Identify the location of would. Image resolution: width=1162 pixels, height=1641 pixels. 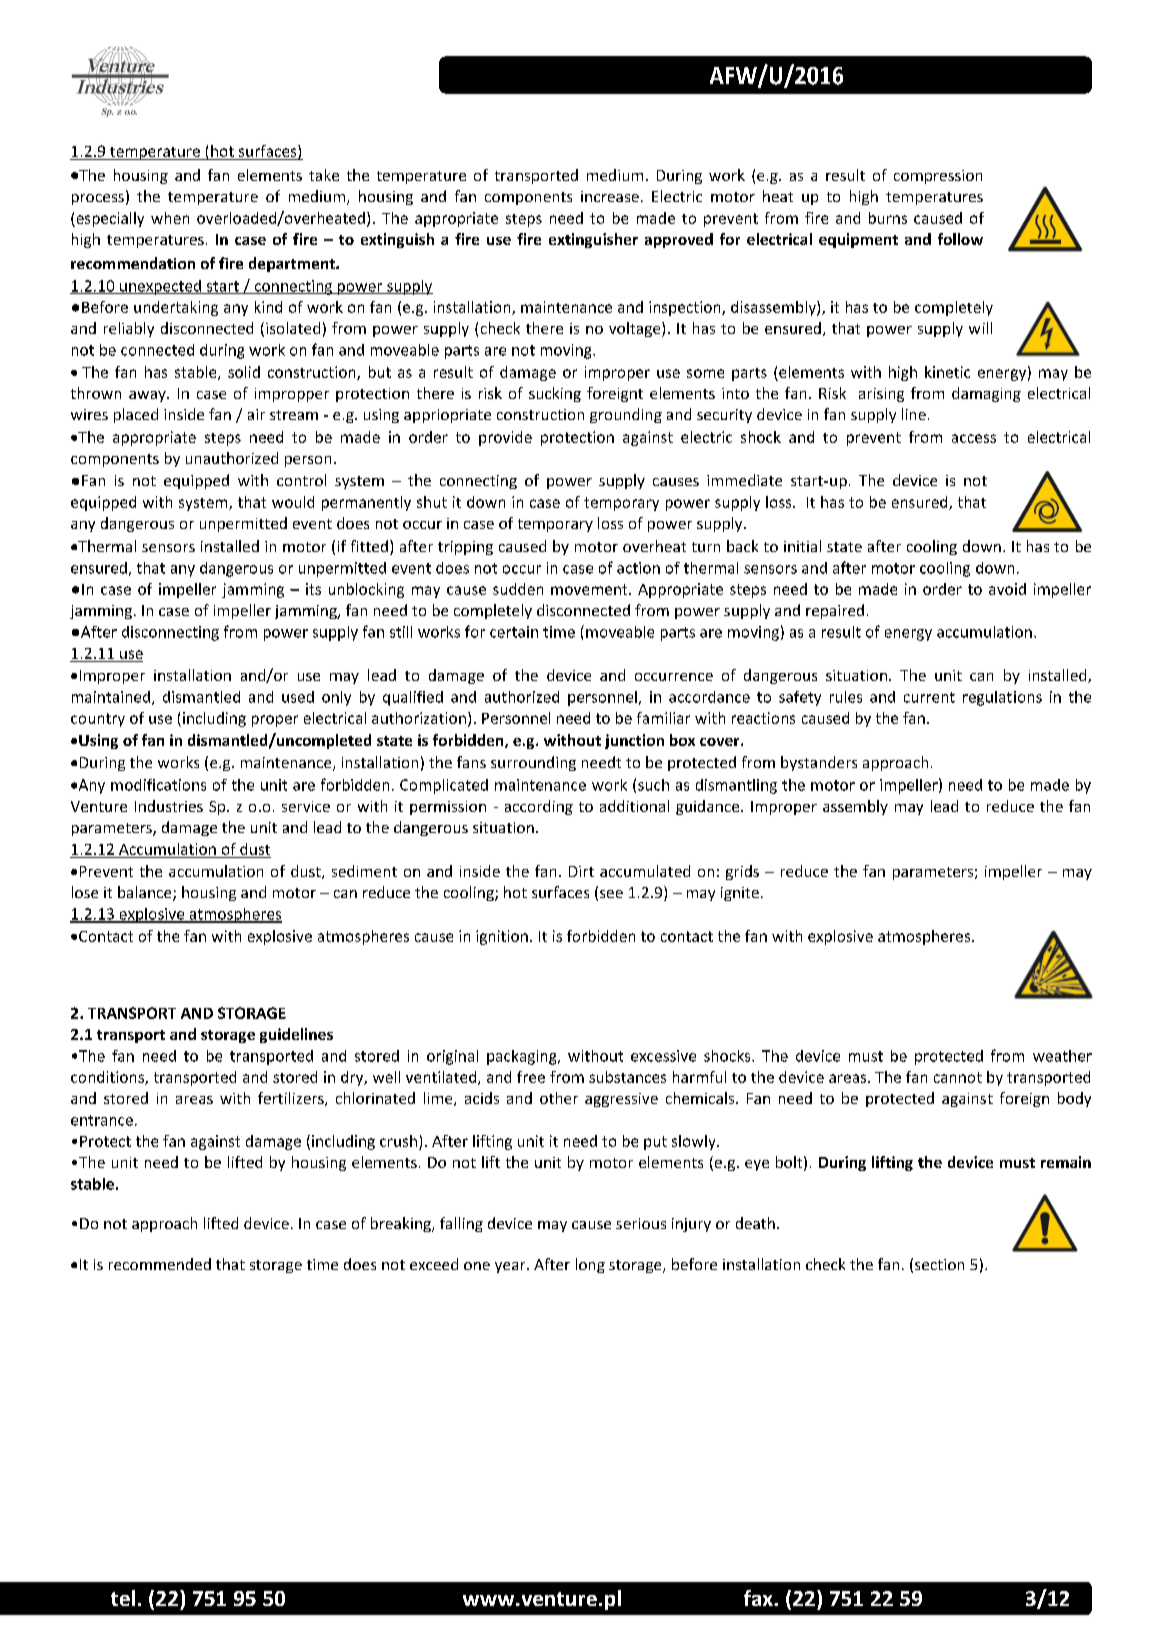
(293, 502).
